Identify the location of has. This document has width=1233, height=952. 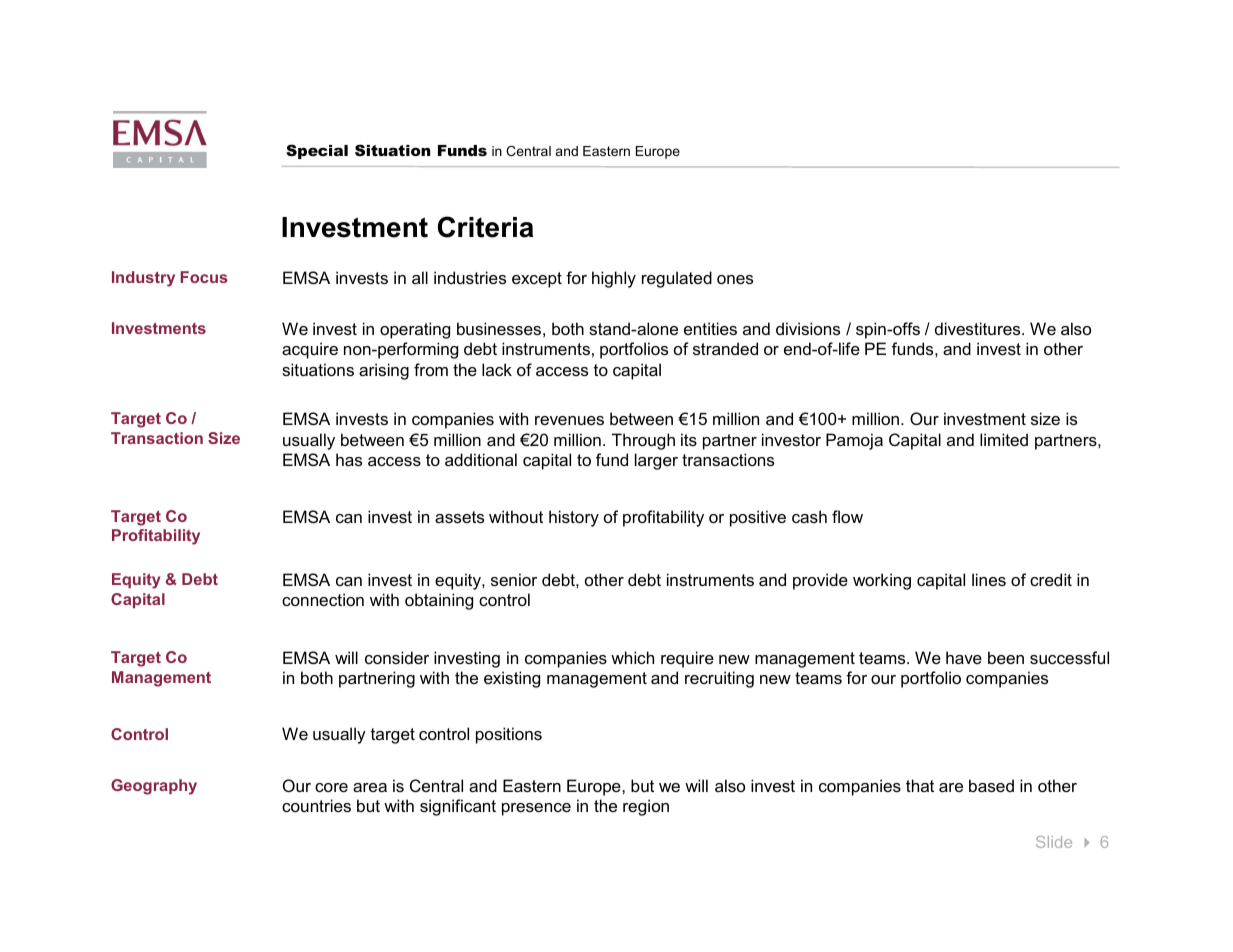
(349, 459).
